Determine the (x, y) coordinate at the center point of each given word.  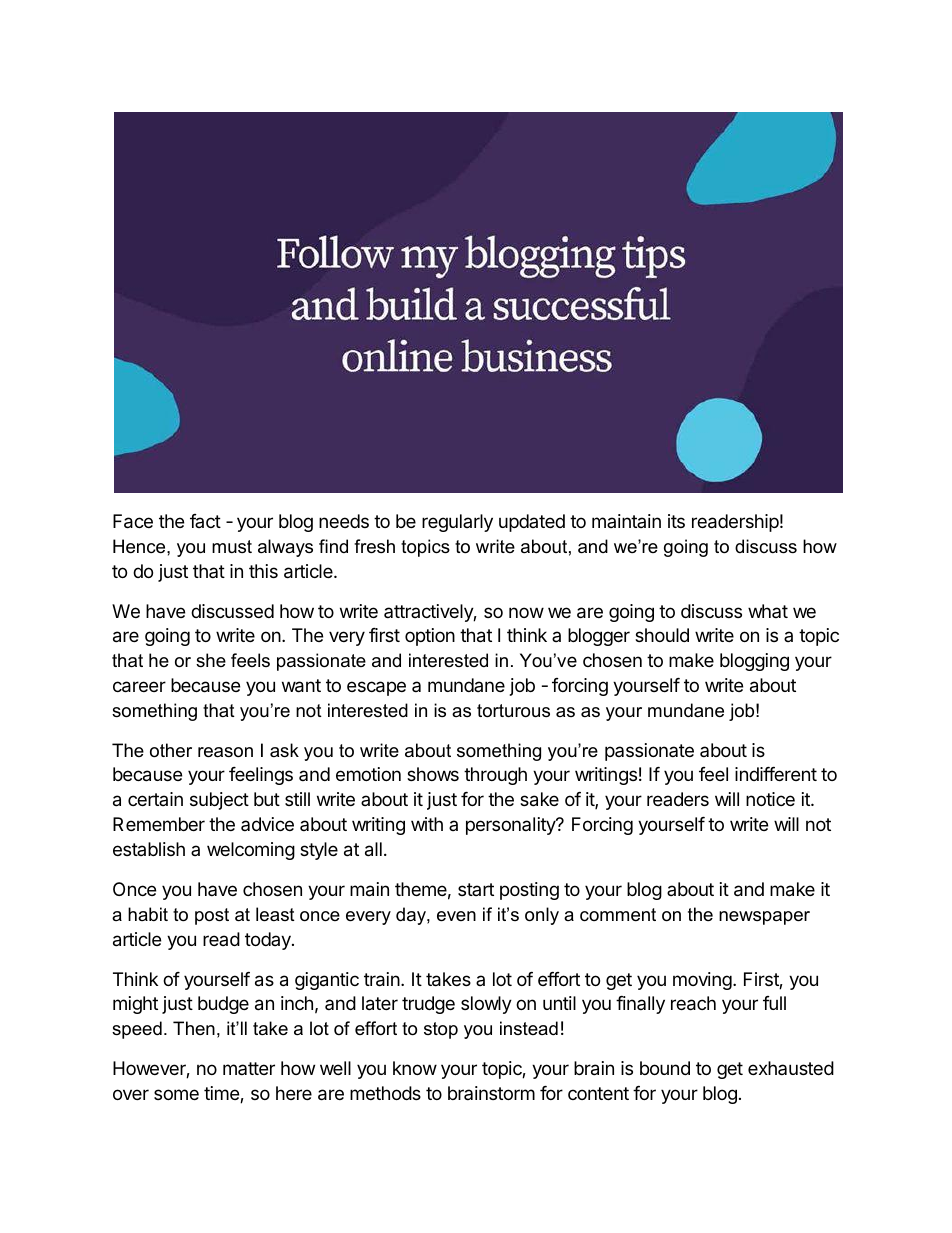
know (415, 1068)
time (222, 1094)
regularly (457, 523)
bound (665, 1068)
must (232, 546)
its (676, 521)
